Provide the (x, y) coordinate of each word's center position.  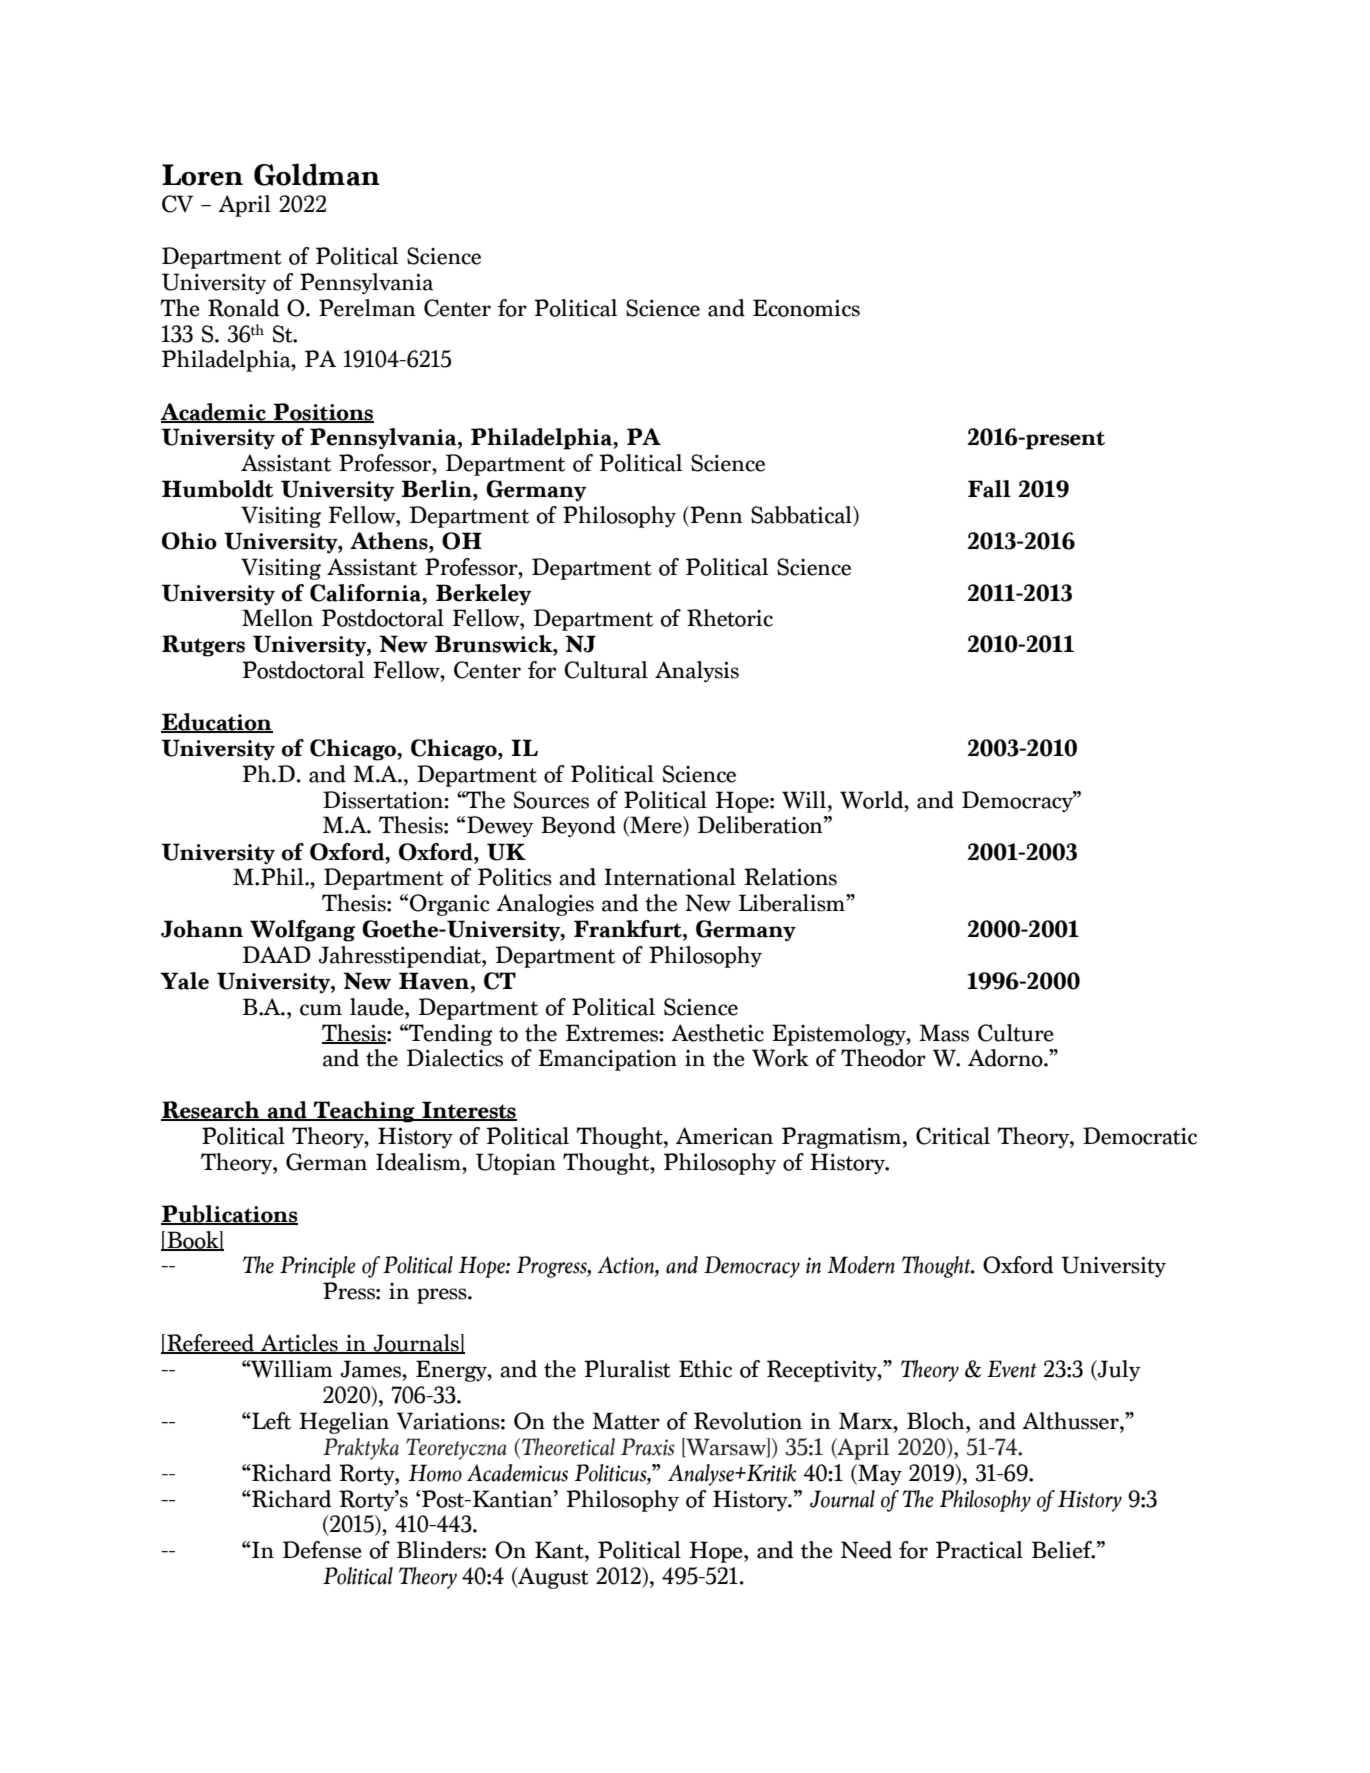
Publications (229, 1215)
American (724, 1136)
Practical (979, 1550)
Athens (390, 541)
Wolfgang (302, 931)
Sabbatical (802, 516)
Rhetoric (730, 618)
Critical (953, 1136)
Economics (806, 308)
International (670, 877)
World (873, 800)
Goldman (317, 174)
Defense (322, 1550)
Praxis (648, 1447)
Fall (989, 489)
